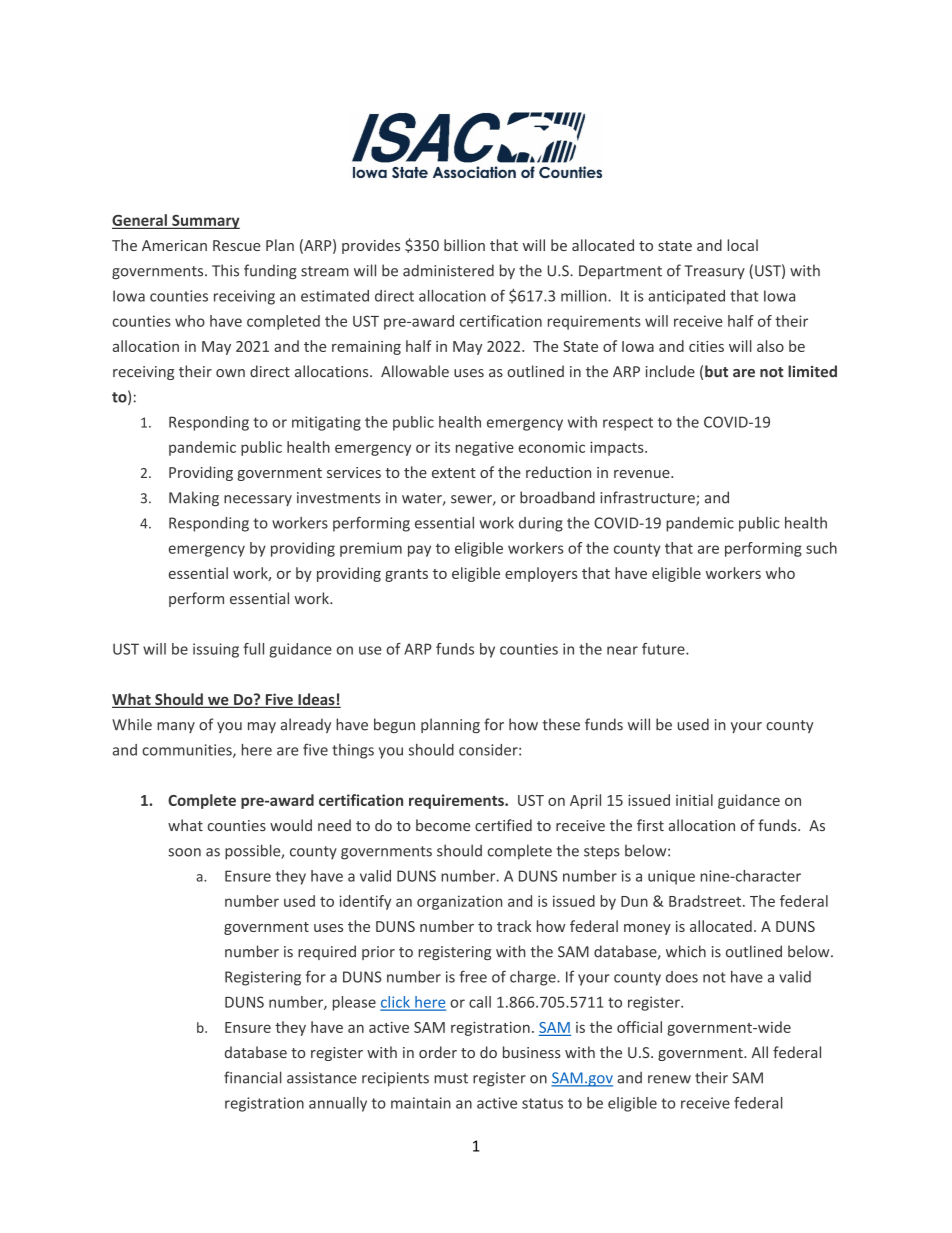 The image size is (952, 1233). Describe the element at coordinates (743, 245) in the screenshot. I see `local` at that location.
